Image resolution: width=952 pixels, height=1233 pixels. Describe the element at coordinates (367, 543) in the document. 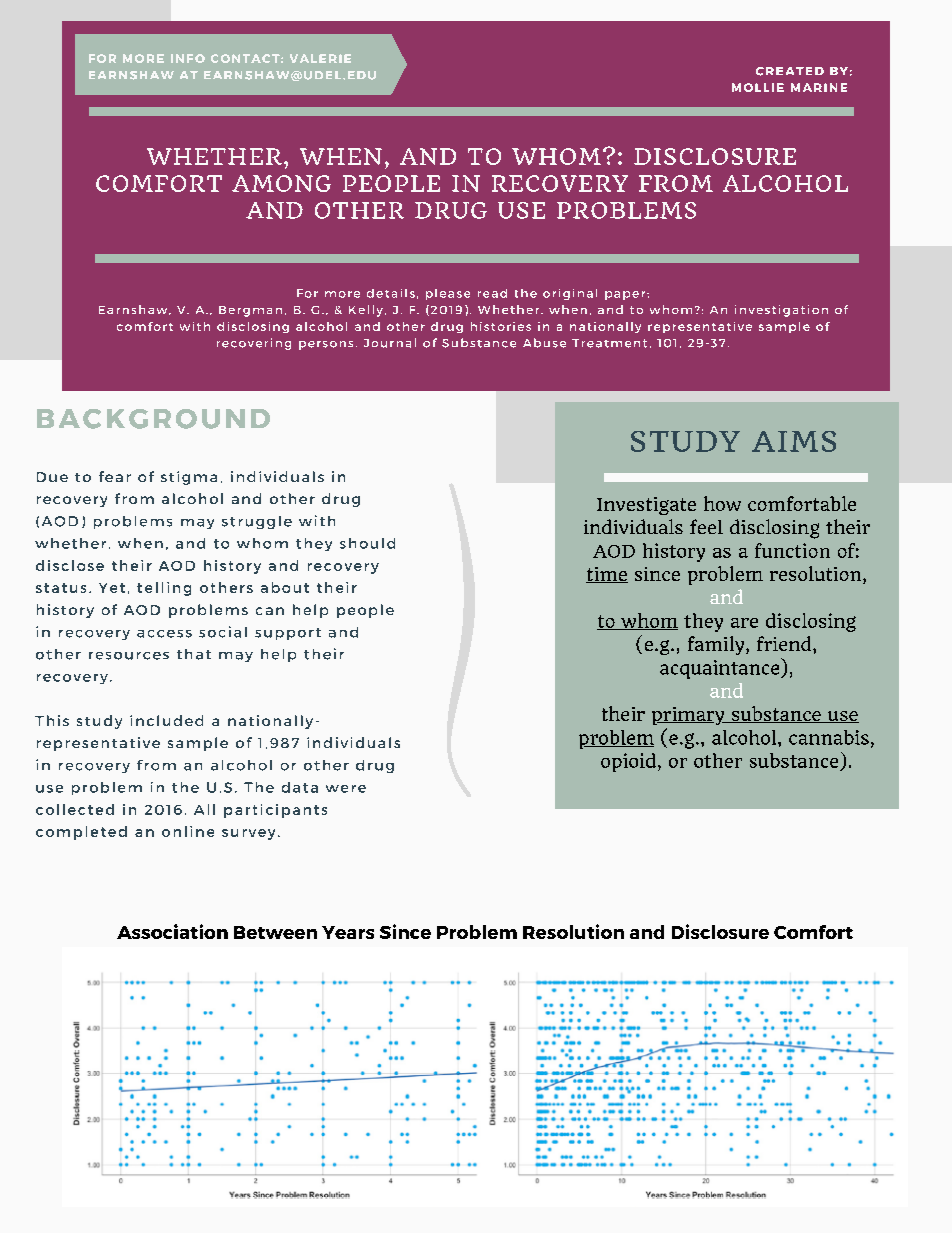

I see `should` at that location.
